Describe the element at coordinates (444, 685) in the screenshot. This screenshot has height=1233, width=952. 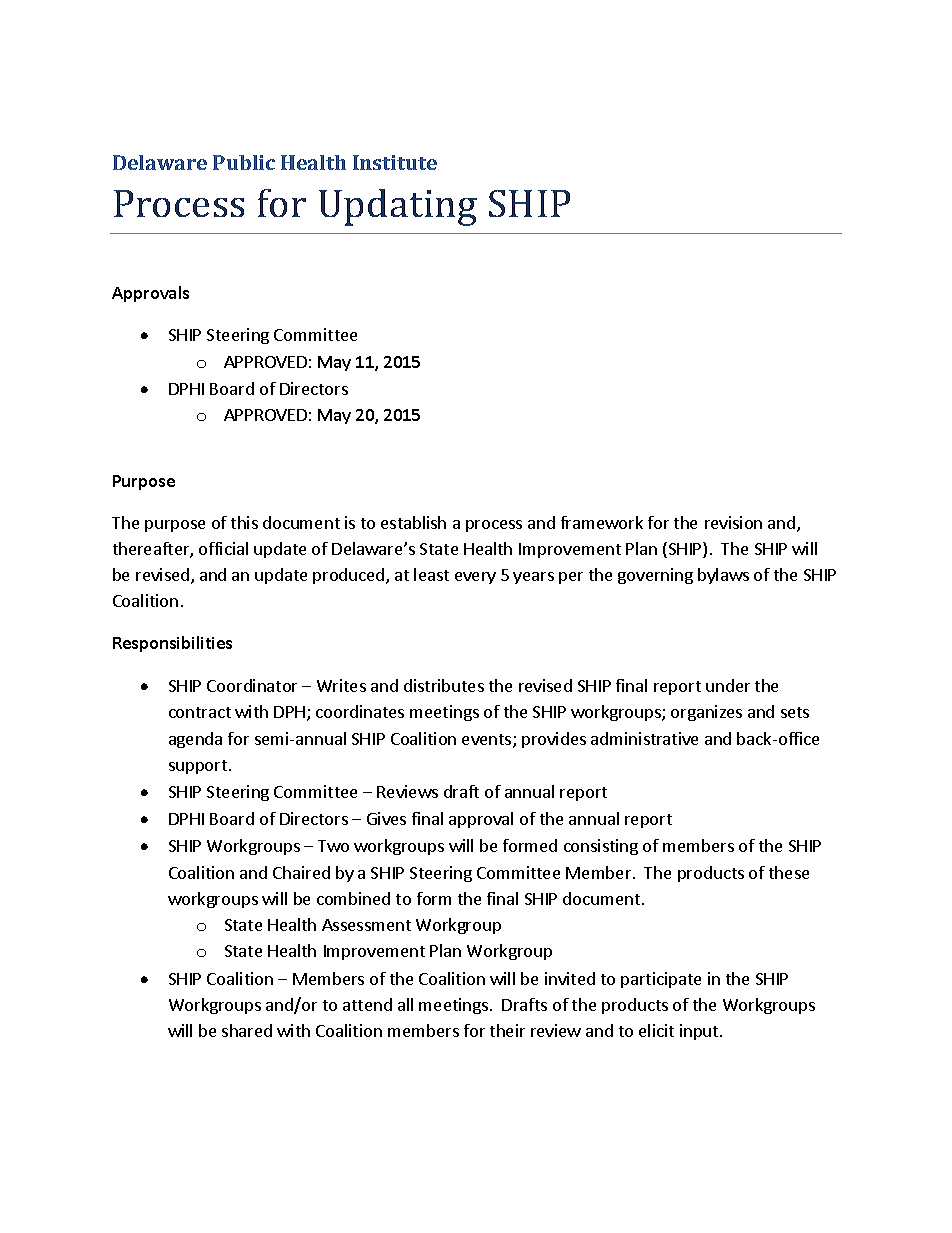
I see `distributes` at that location.
